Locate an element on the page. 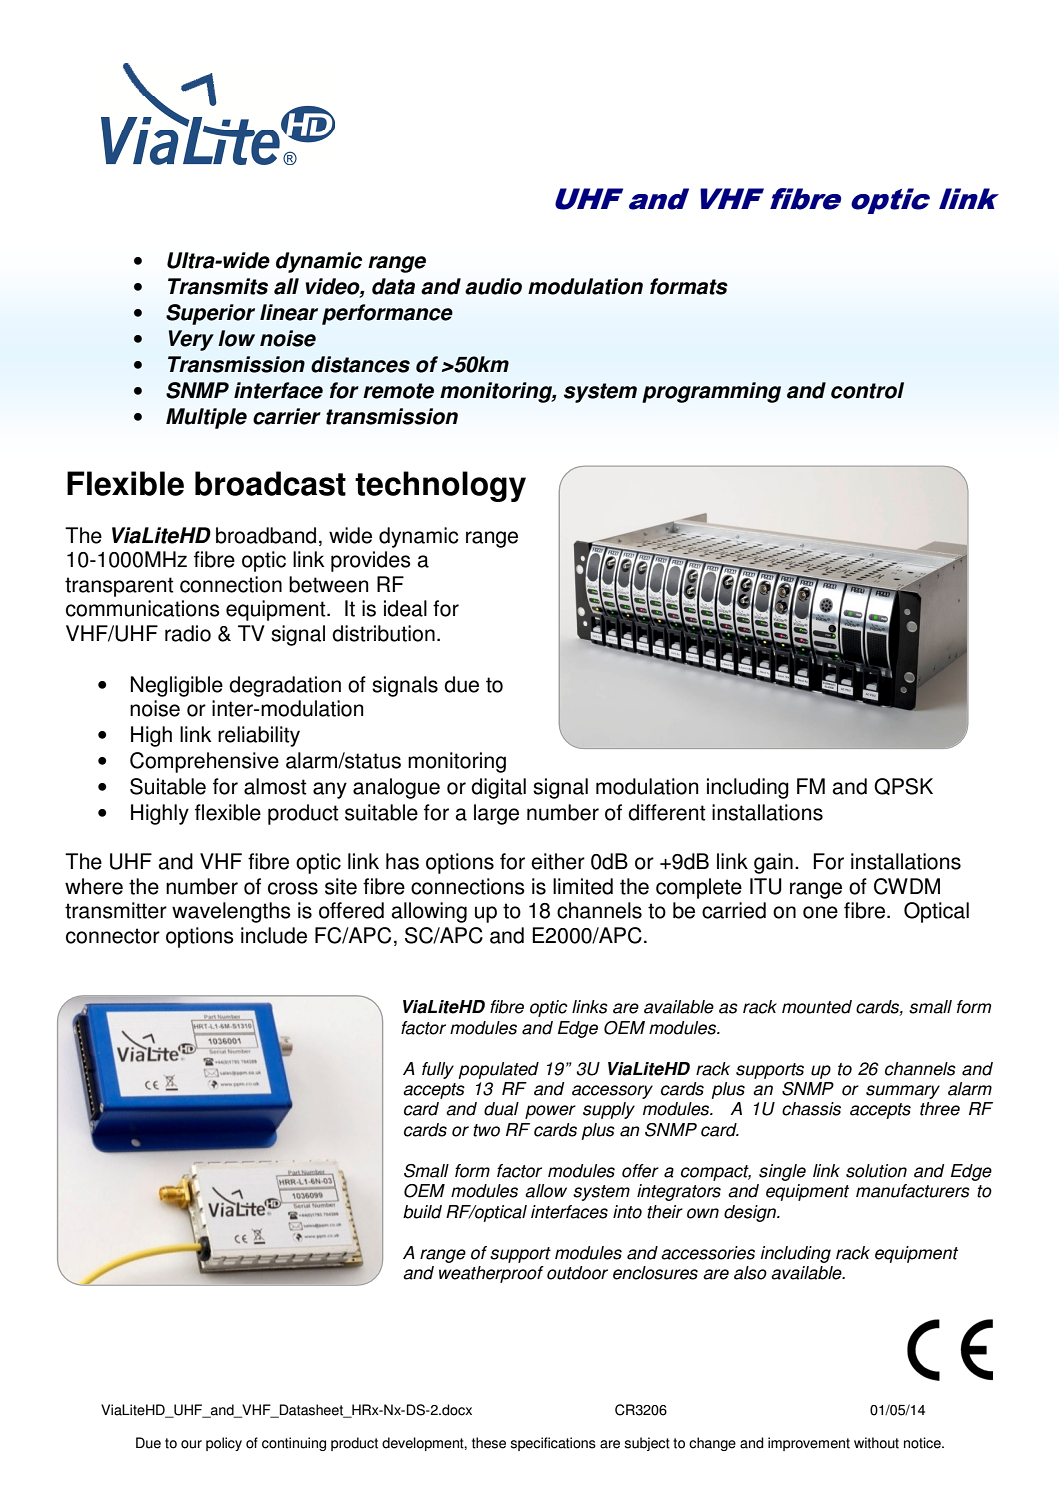 Image resolution: width=1059 pixels, height=1499 pixels. control is located at coordinates (867, 390).
